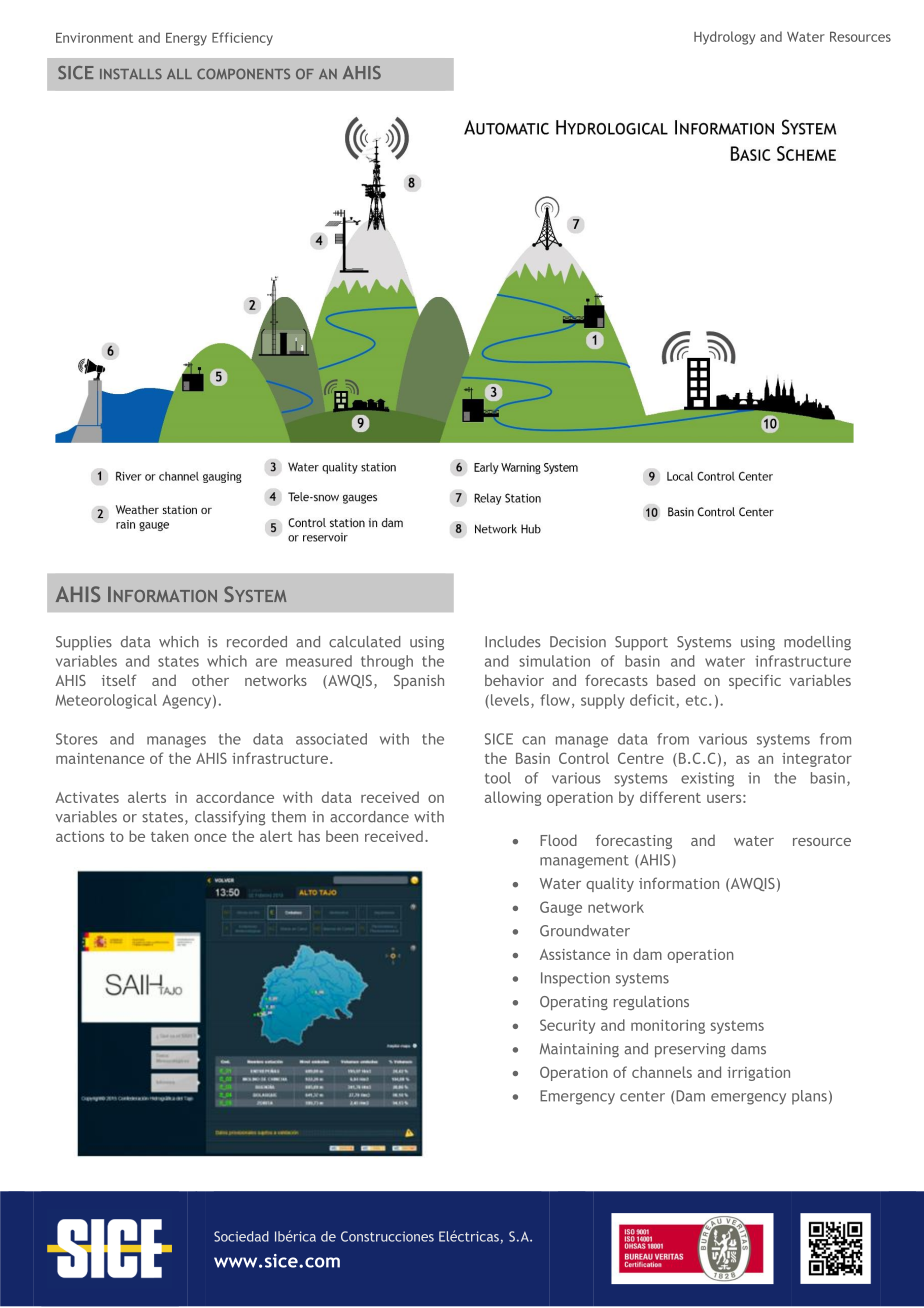 This document has height=1308, width=924. What do you see at coordinates (131, 73) in the document?
I see `INSTALLS` at bounding box center [131, 73].
